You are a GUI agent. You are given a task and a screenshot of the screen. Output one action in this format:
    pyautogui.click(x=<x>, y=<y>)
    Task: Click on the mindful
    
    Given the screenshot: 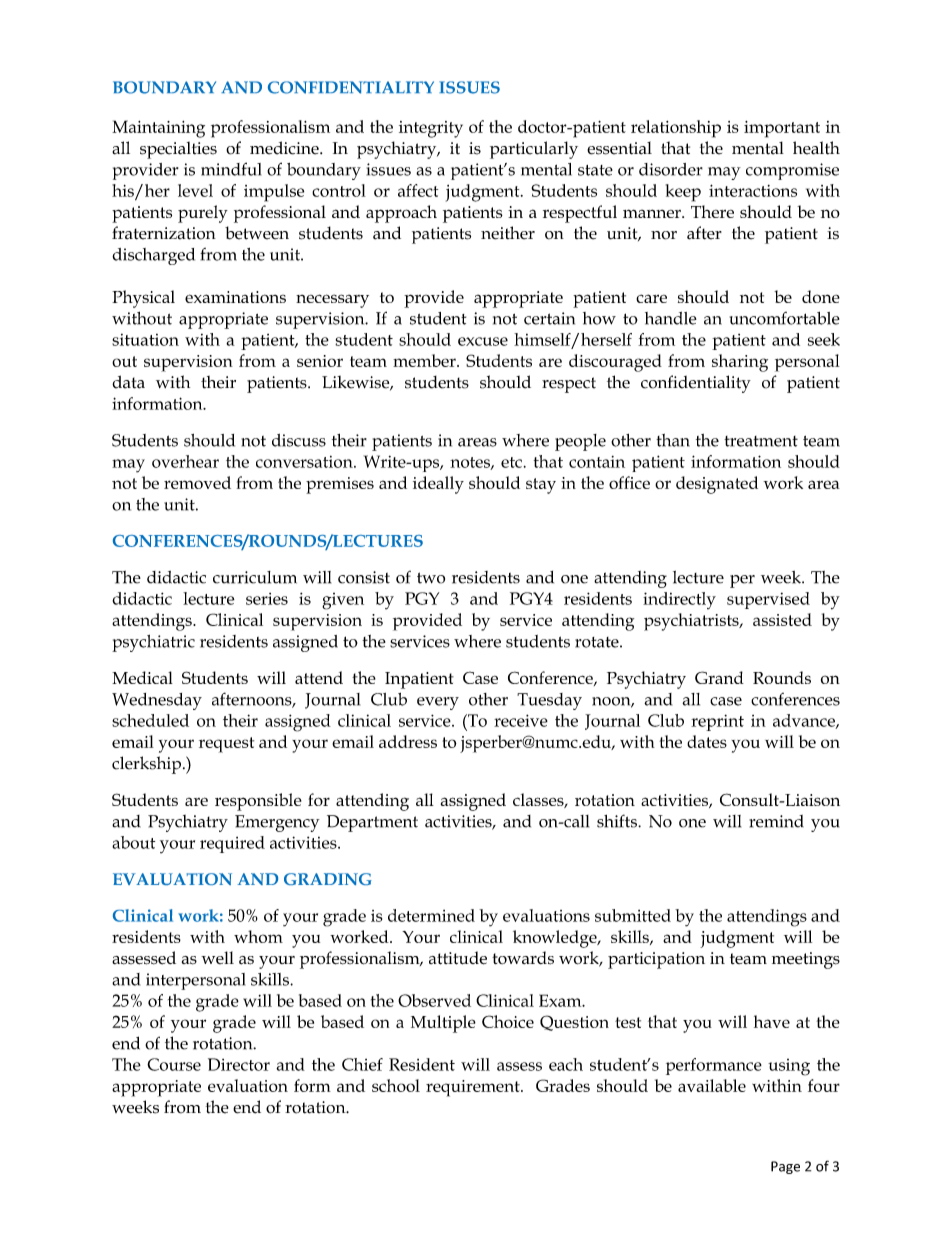 What is the action you would take?
    pyautogui.click(x=231, y=169)
